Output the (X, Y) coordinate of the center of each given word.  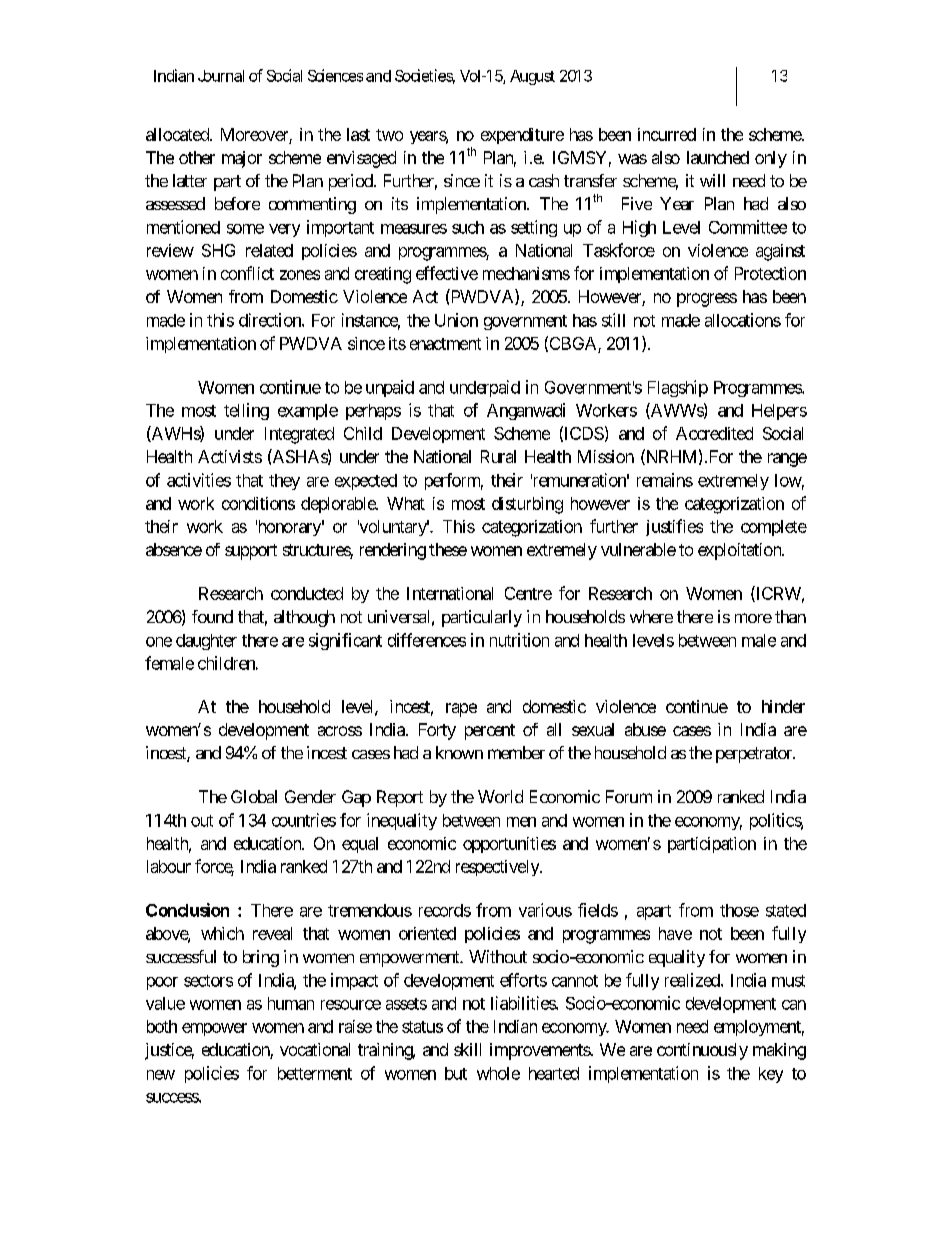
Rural (498, 456)
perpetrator (755, 755)
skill (467, 1049)
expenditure (522, 136)
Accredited (714, 433)
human (291, 1003)
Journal (221, 76)
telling (246, 411)
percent (490, 732)
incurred (667, 134)
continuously (702, 1051)
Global (254, 796)
